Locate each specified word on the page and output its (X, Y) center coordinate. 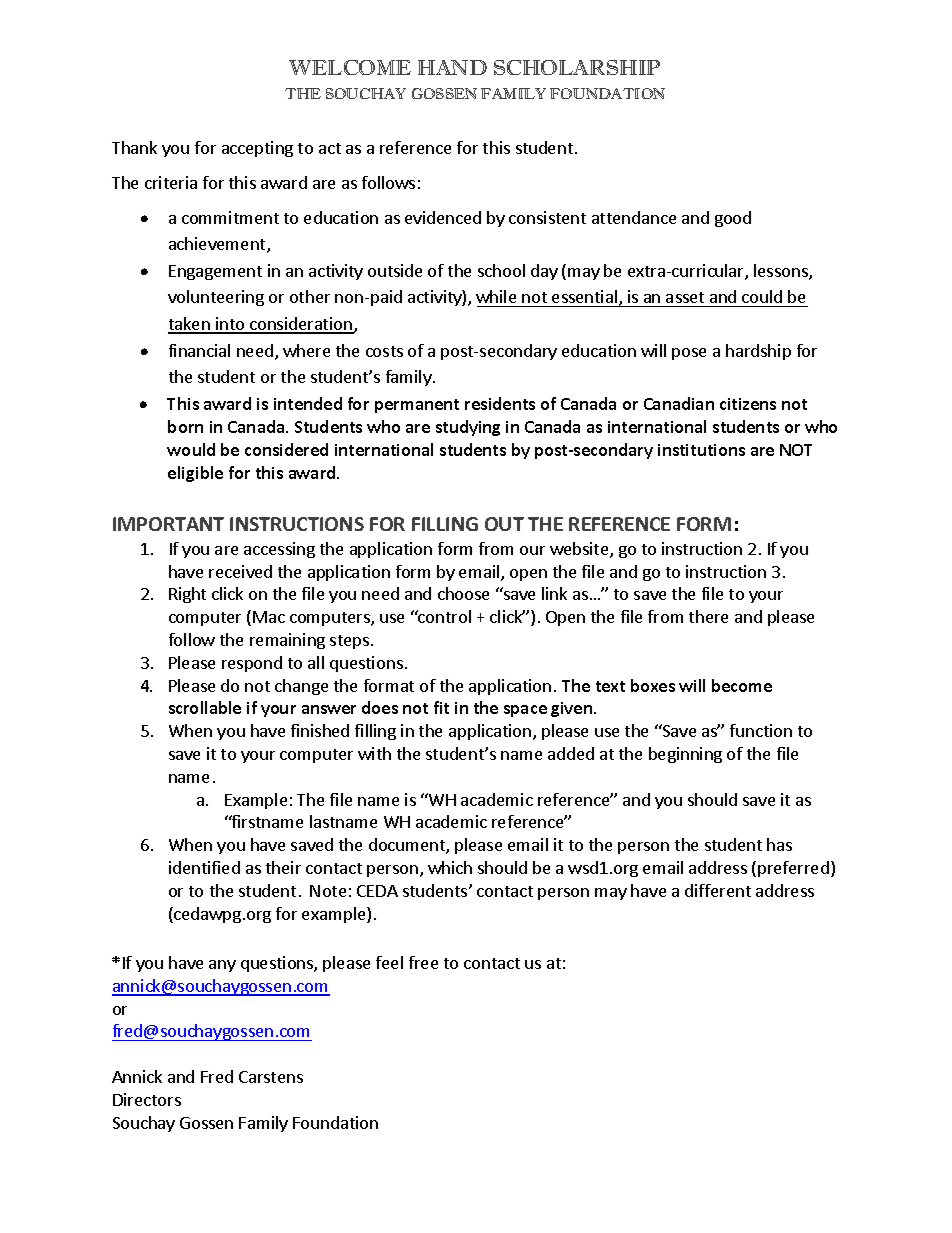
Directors (147, 1099)
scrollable (205, 707)
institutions (701, 450)
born (185, 426)
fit (441, 707)
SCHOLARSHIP (577, 67)
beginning (685, 755)
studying (468, 428)
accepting (257, 149)
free (423, 962)
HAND (452, 67)
